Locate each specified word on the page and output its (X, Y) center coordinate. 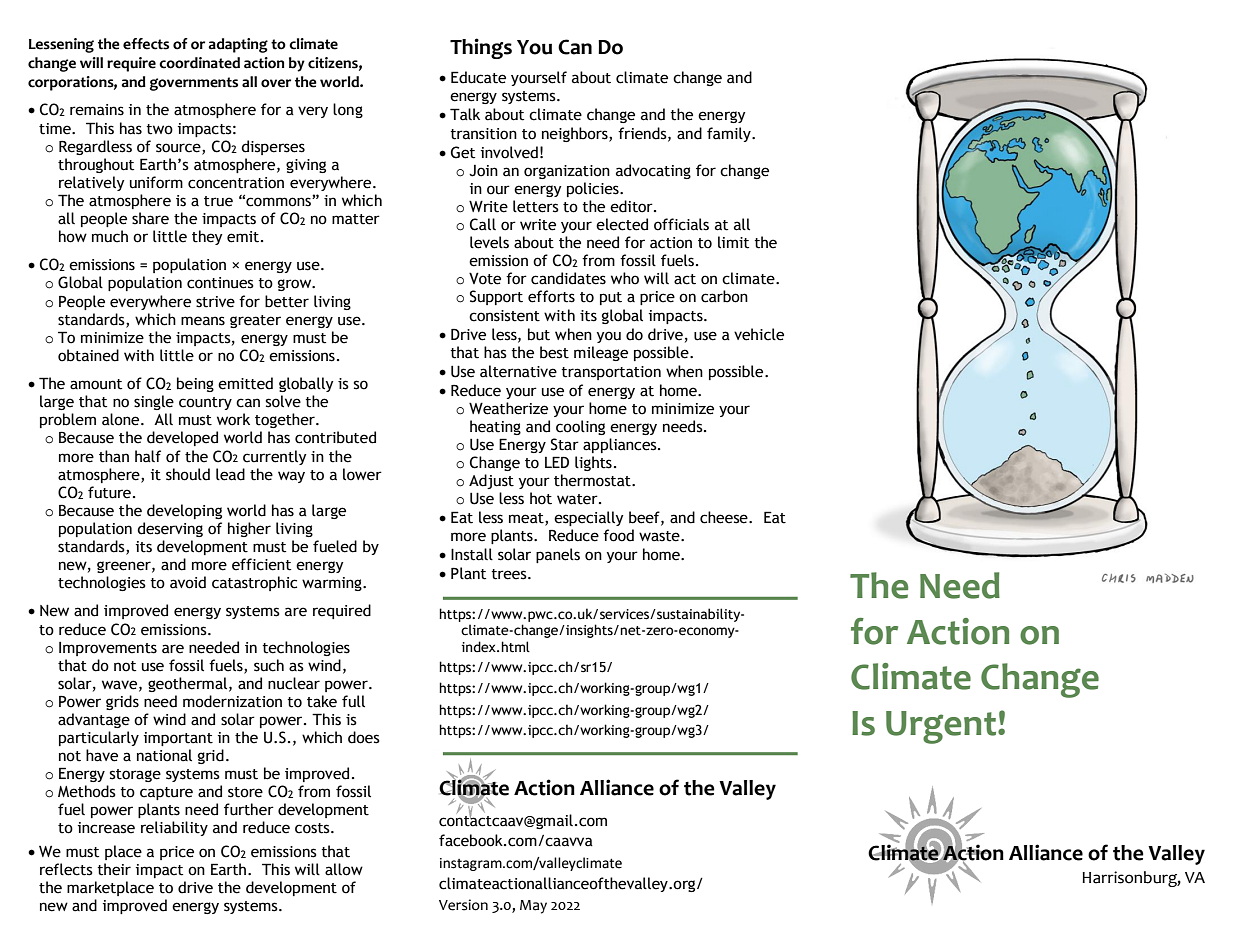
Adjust (491, 481)
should (188, 474)
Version (463, 905)
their (114, 869)
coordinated (199, 63)
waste (660, 536)
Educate (478, 77)
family (730, 134)
